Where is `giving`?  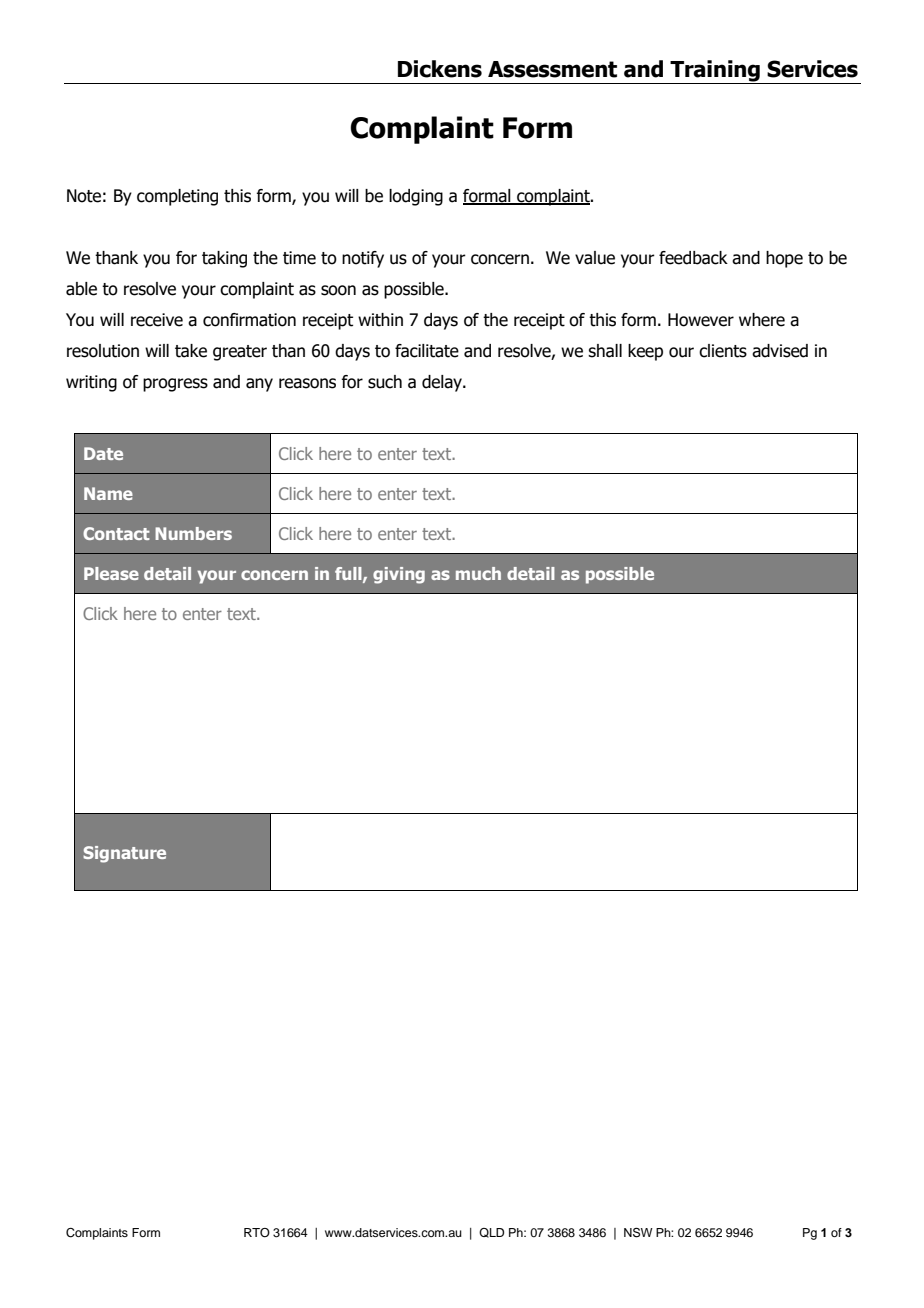 giving is located at coordinates (399, 575).
